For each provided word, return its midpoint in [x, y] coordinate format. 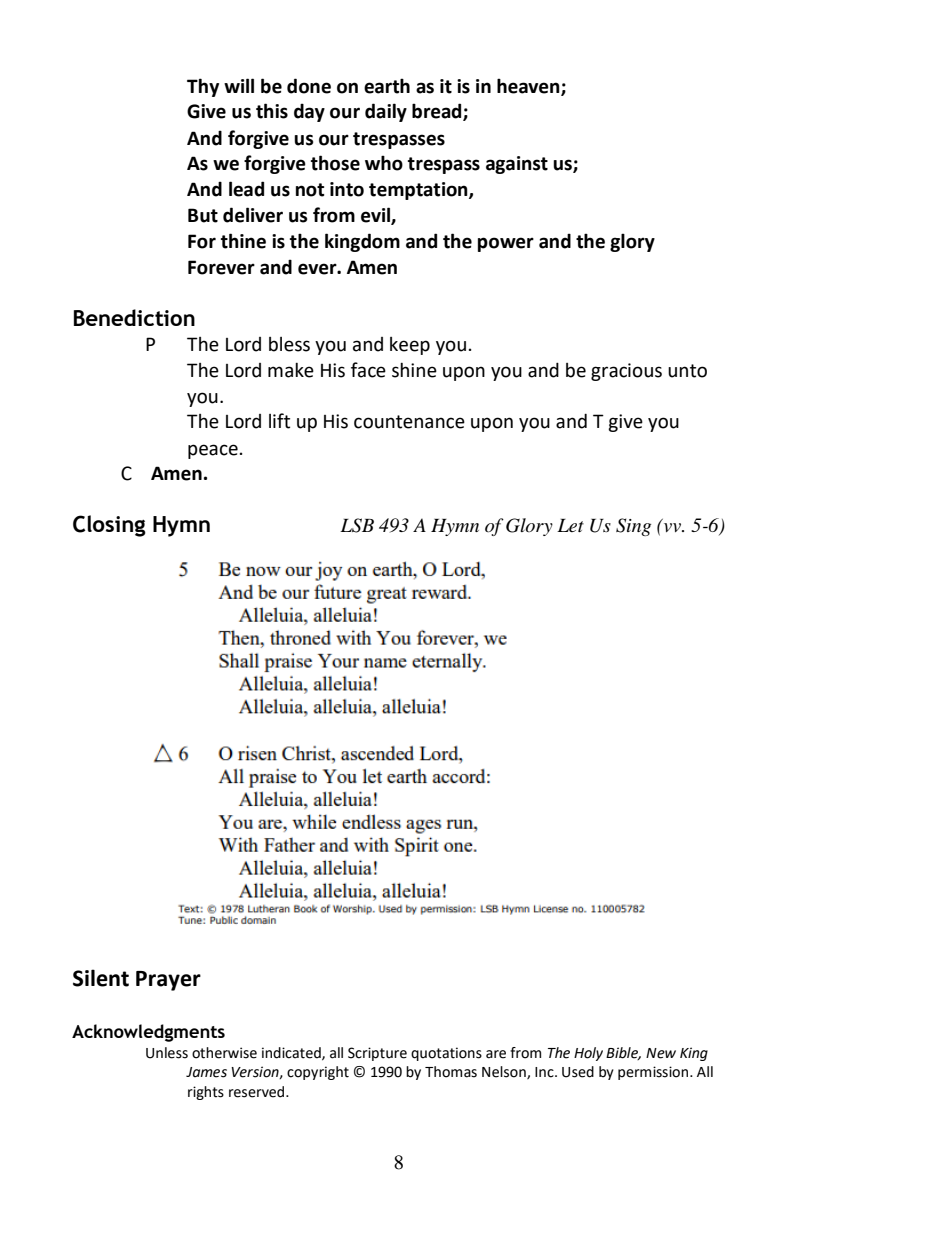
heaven [529, 86]
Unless [167, 1053]
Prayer [168, 981]
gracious [626, 372]
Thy [203, 87]
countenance [409, 422]
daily [386, 112]
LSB [357, 525]
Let [570, 525]
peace [213, 451]
